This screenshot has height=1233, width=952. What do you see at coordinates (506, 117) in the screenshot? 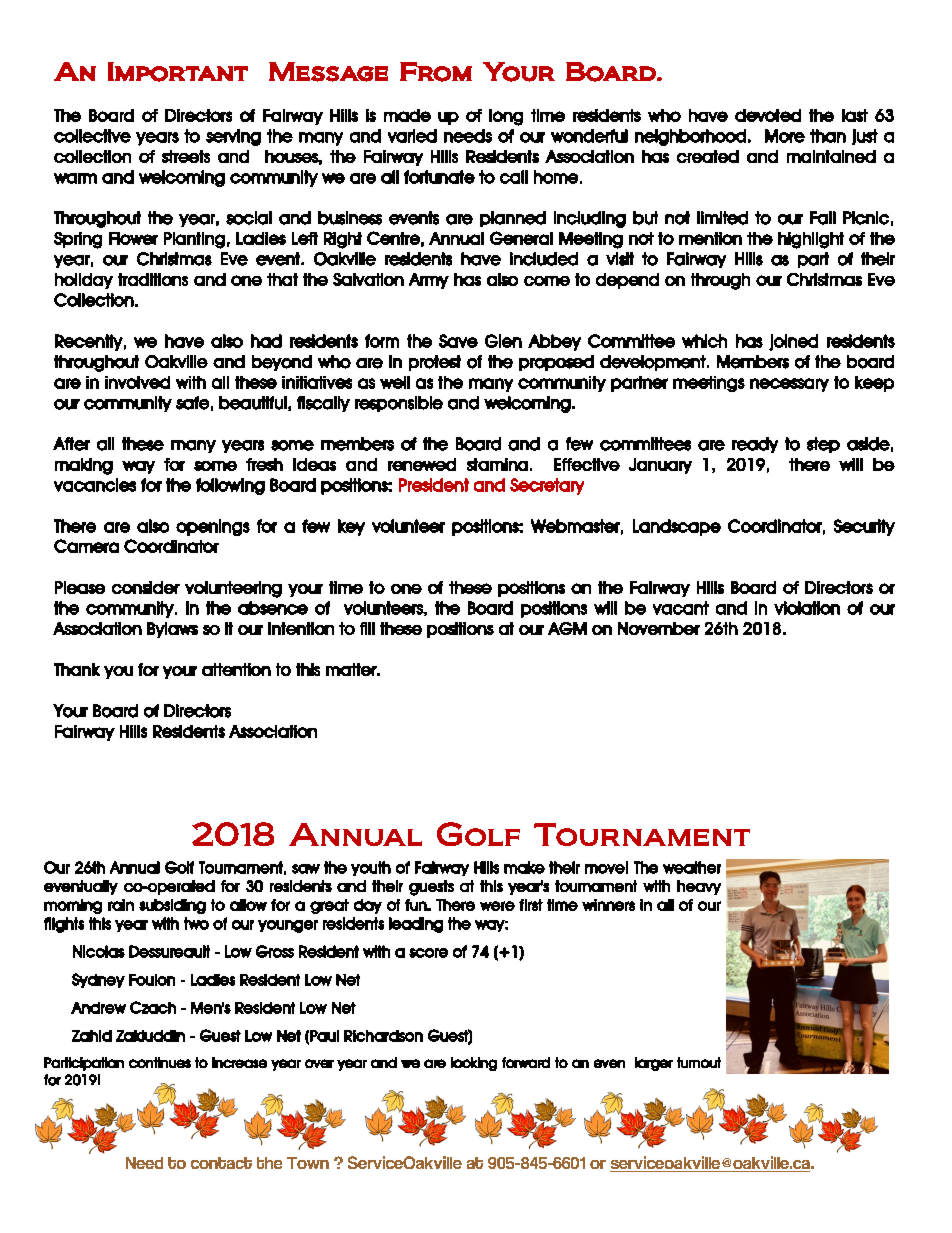
I see `long` at bounding box center [506, 117].
